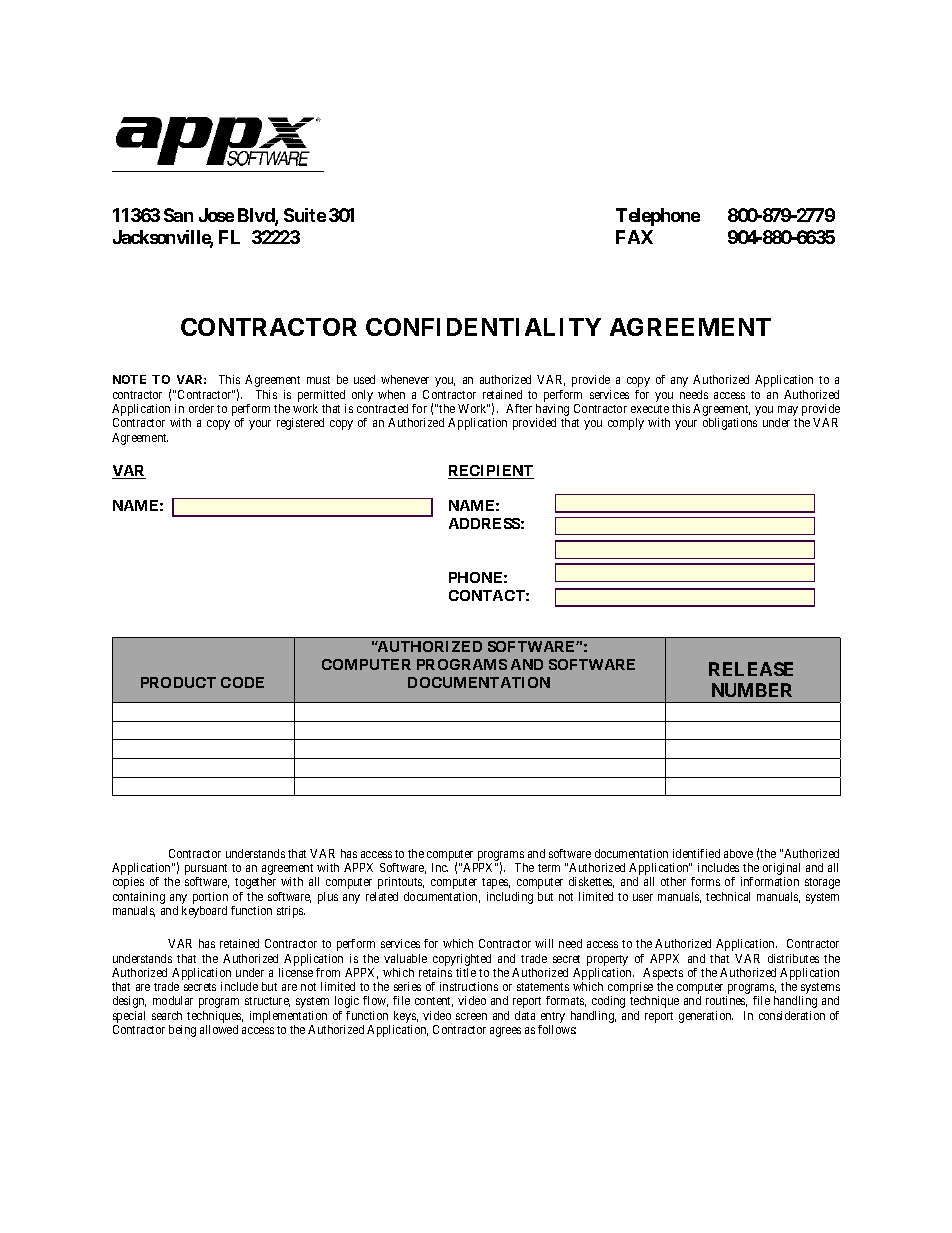 This screenshot has height=1233, width=952. Describe the element at coordinates (634, 237) in the screenshot. I see `FAX` at that location.
